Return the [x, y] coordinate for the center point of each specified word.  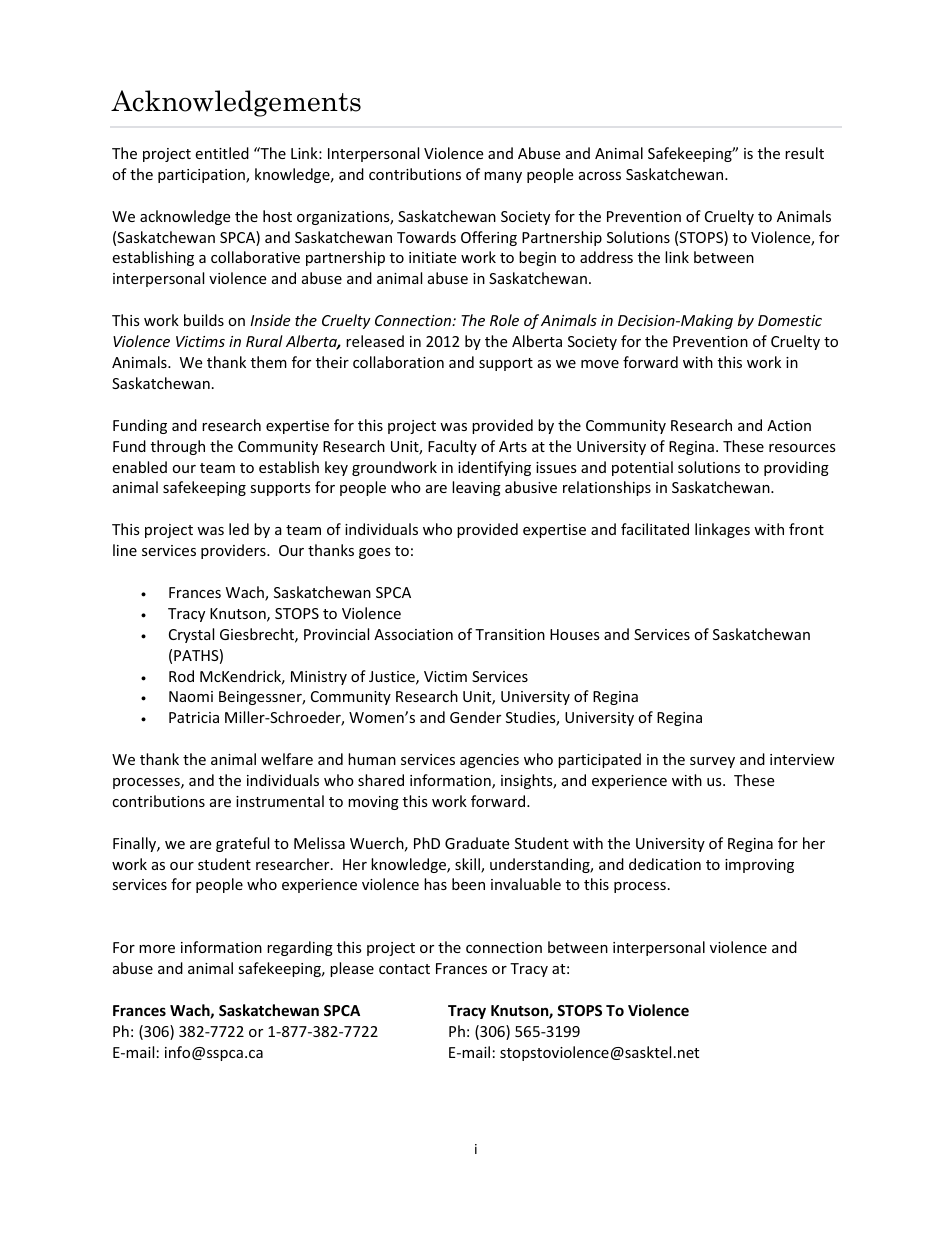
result [804, 153]
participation [202, 176]
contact [404, 969]
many [503, 177]
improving [759, 866]
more [157, 949]
